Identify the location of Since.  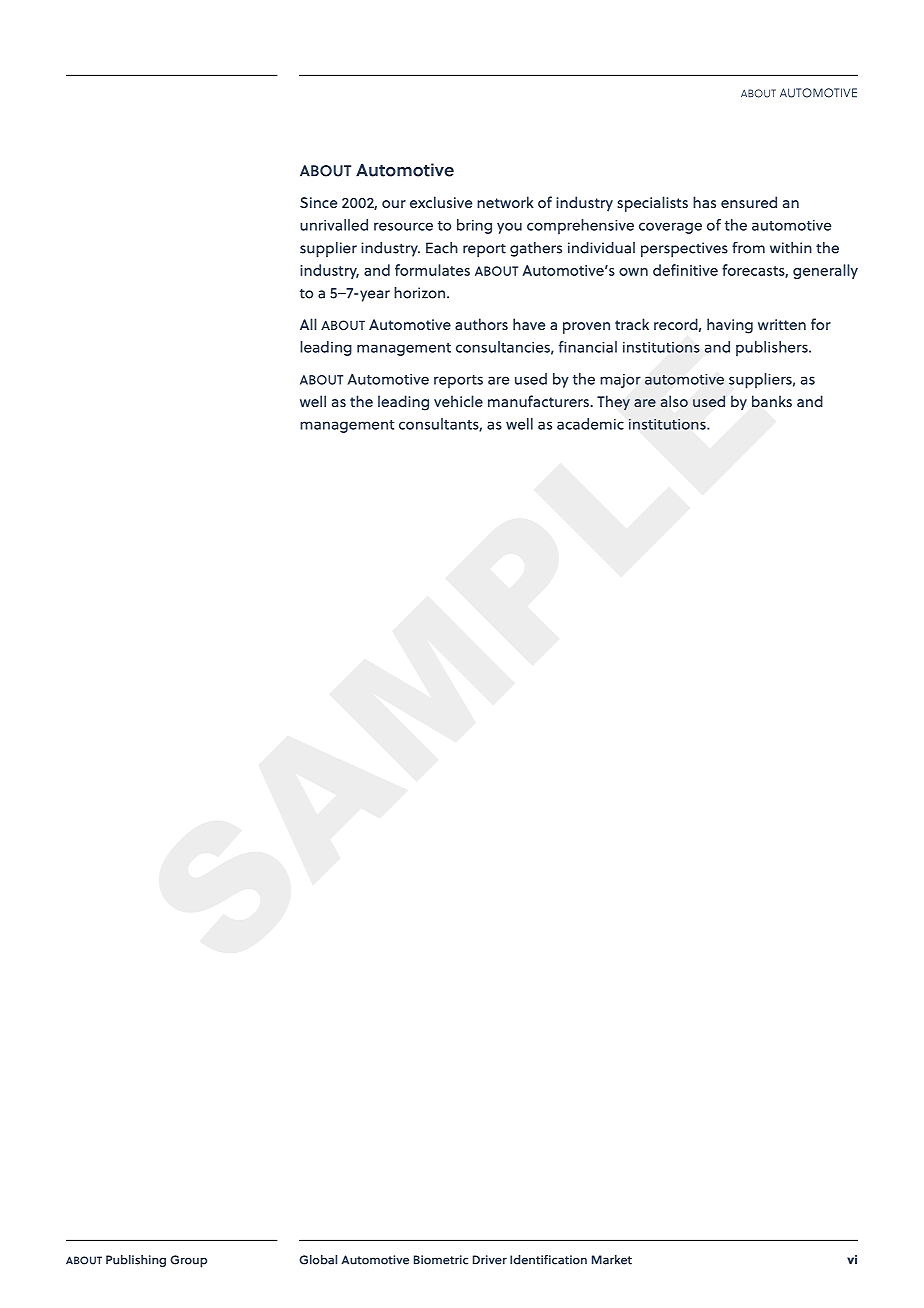
(318, 202).
